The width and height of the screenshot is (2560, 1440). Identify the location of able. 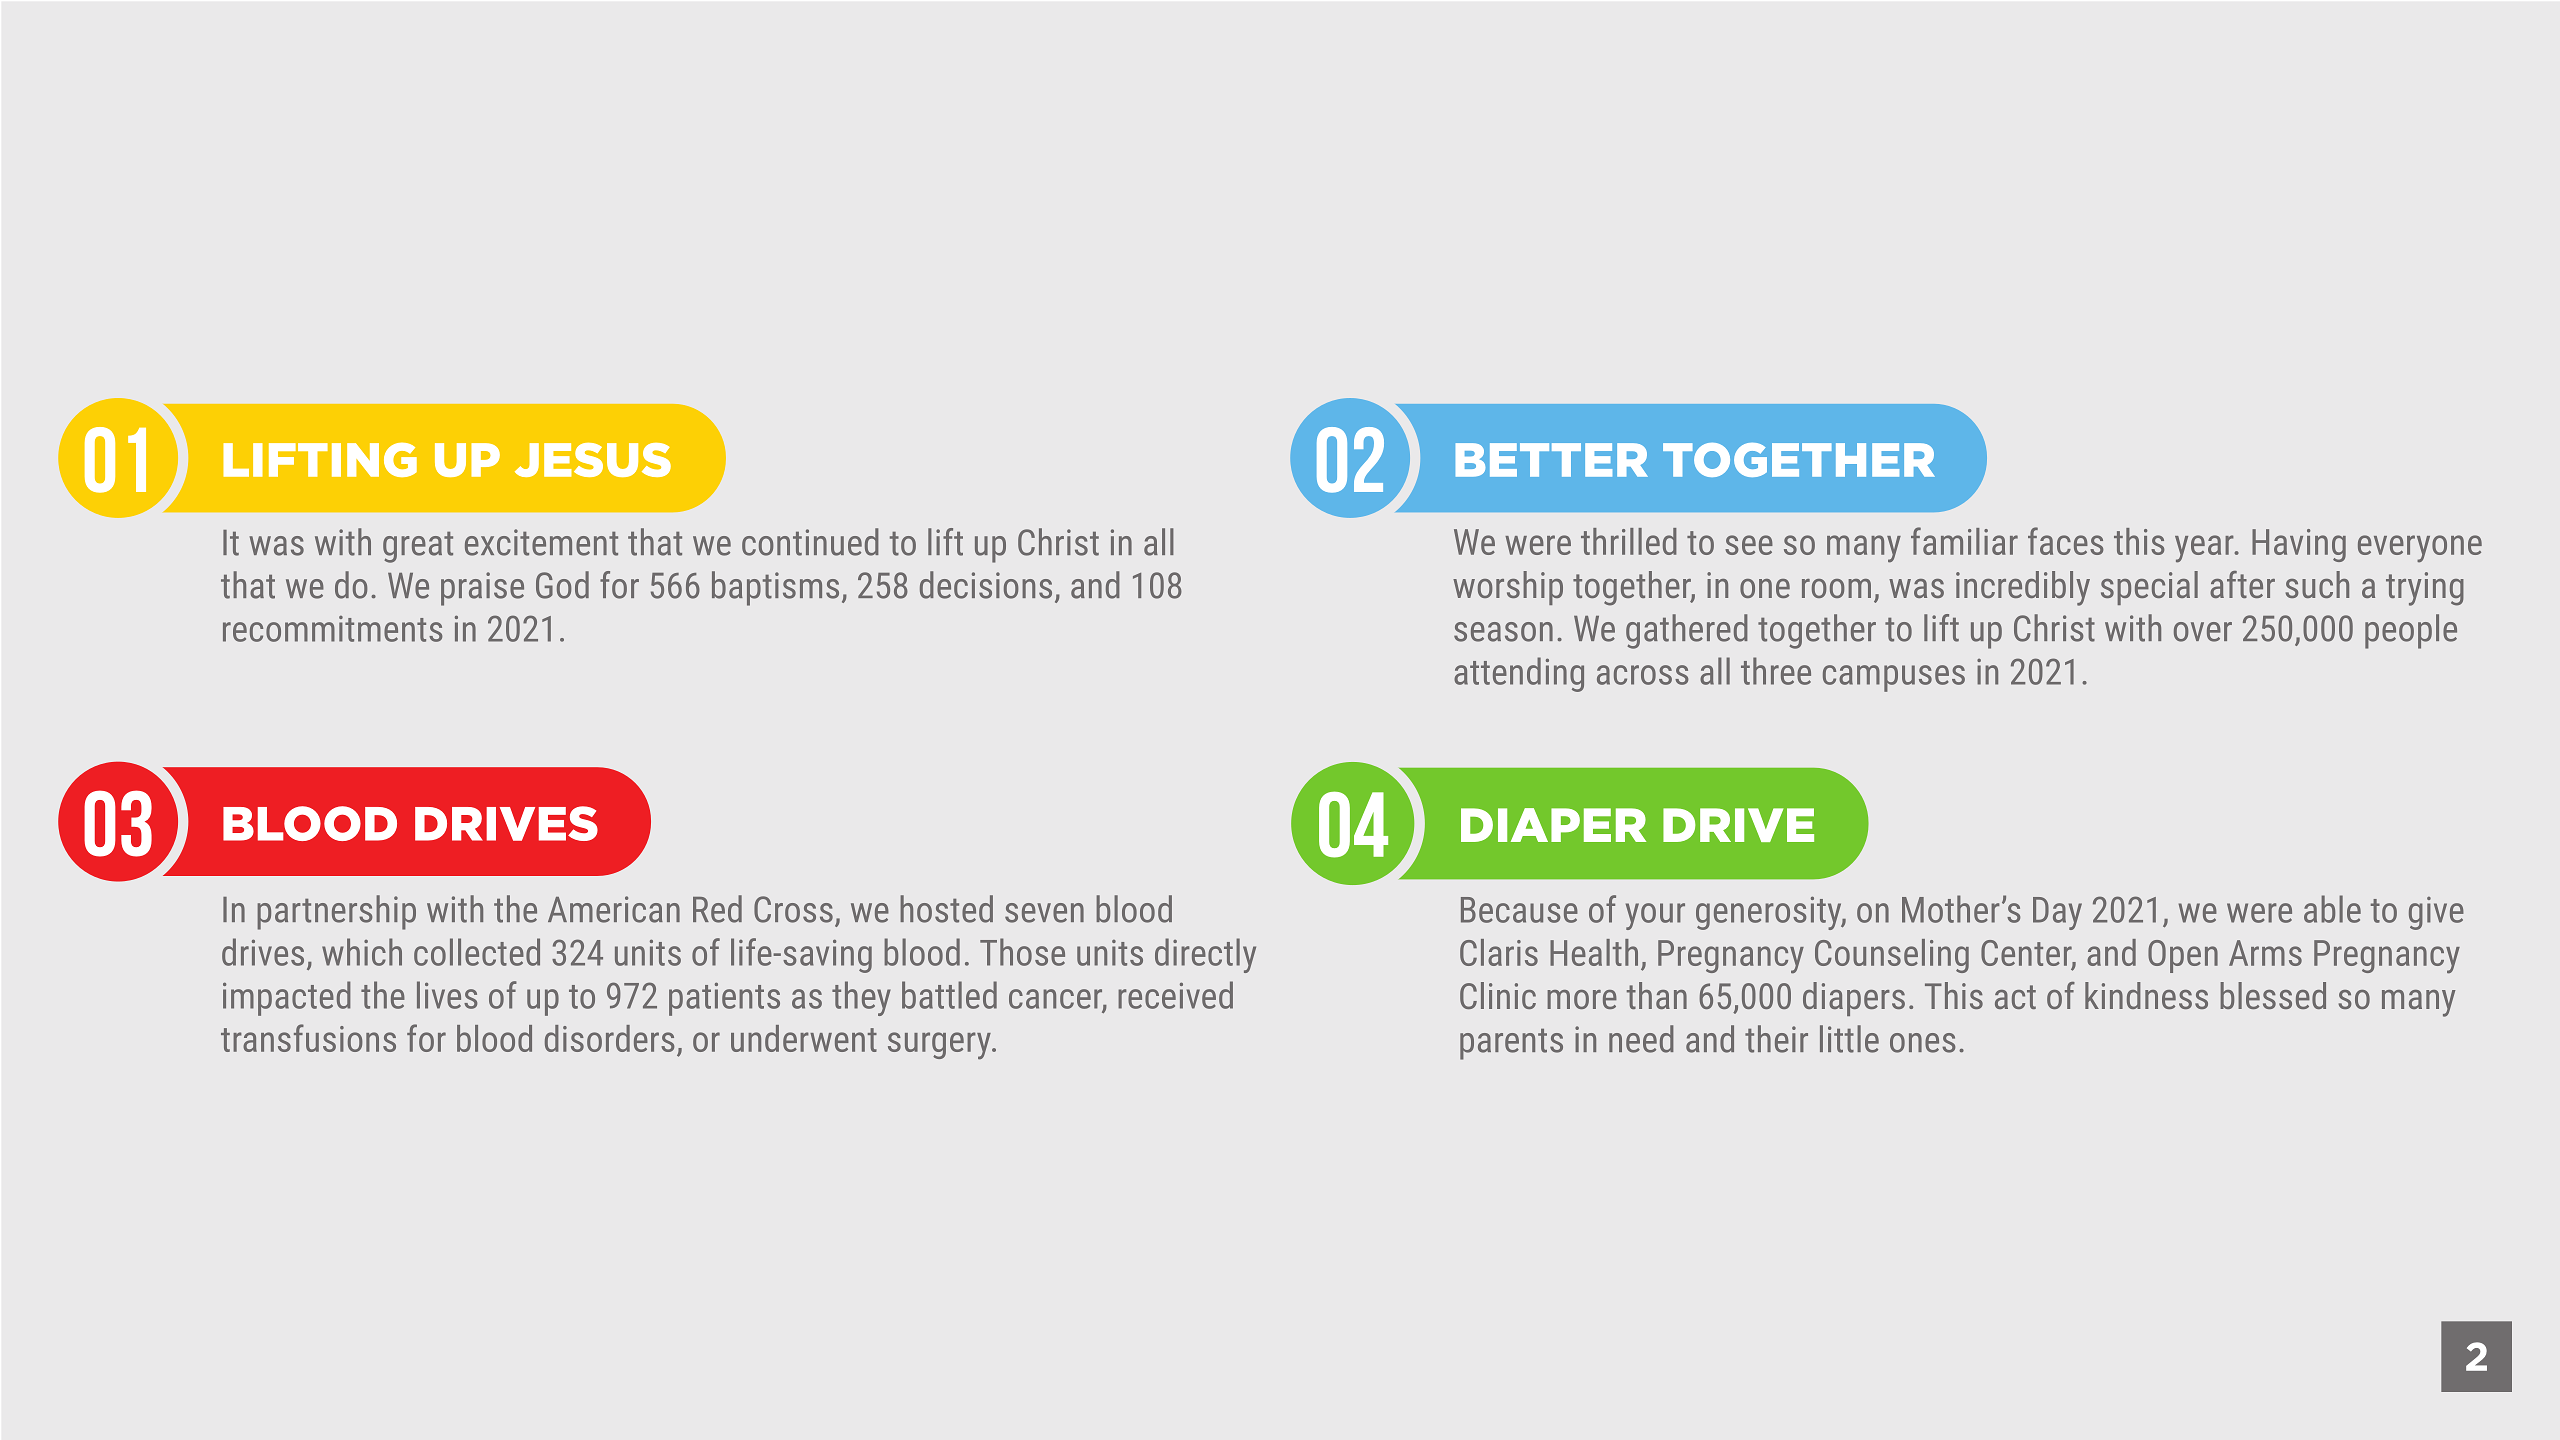
(2332, 909).
